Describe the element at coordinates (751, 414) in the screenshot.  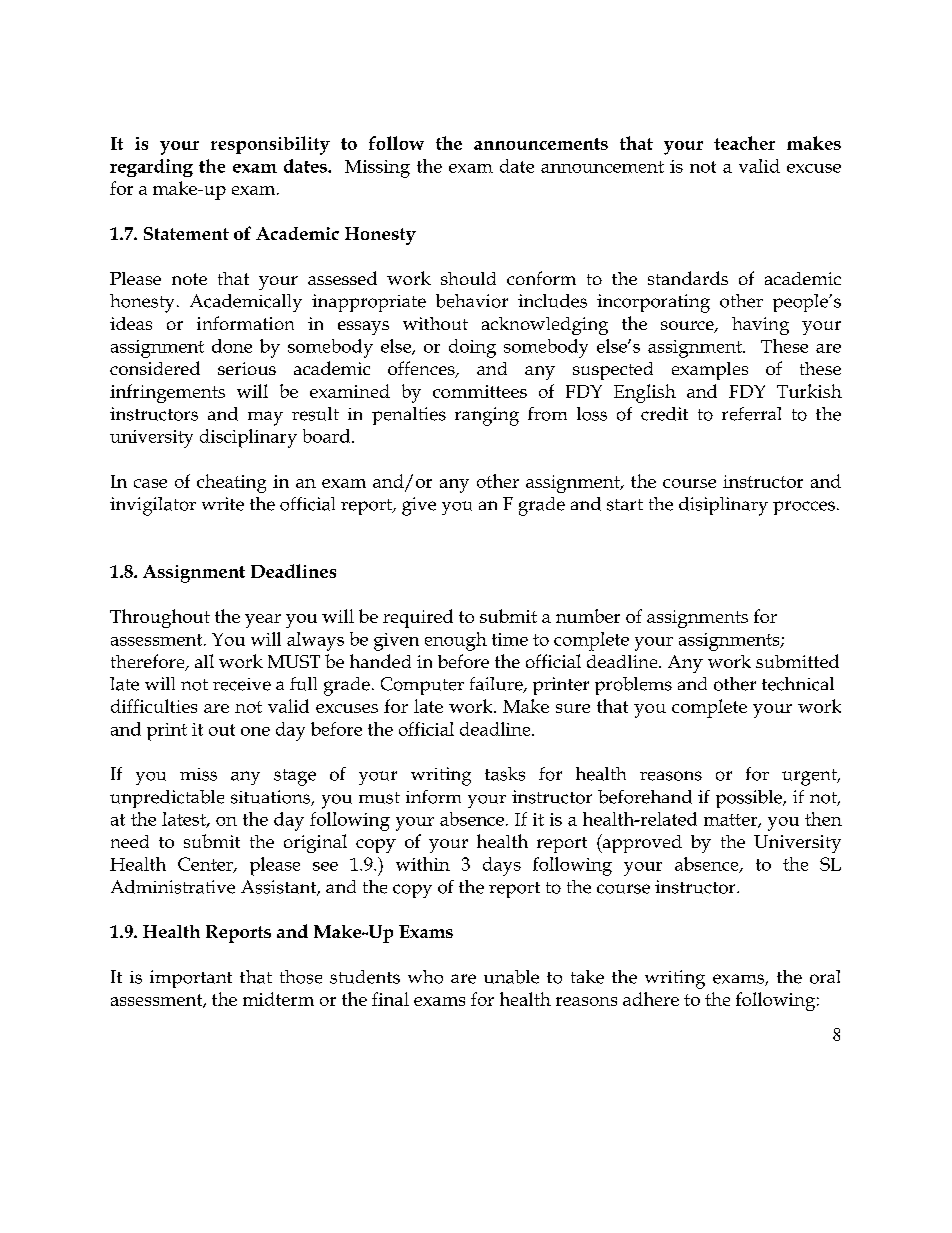
I see `referral` at that location.
